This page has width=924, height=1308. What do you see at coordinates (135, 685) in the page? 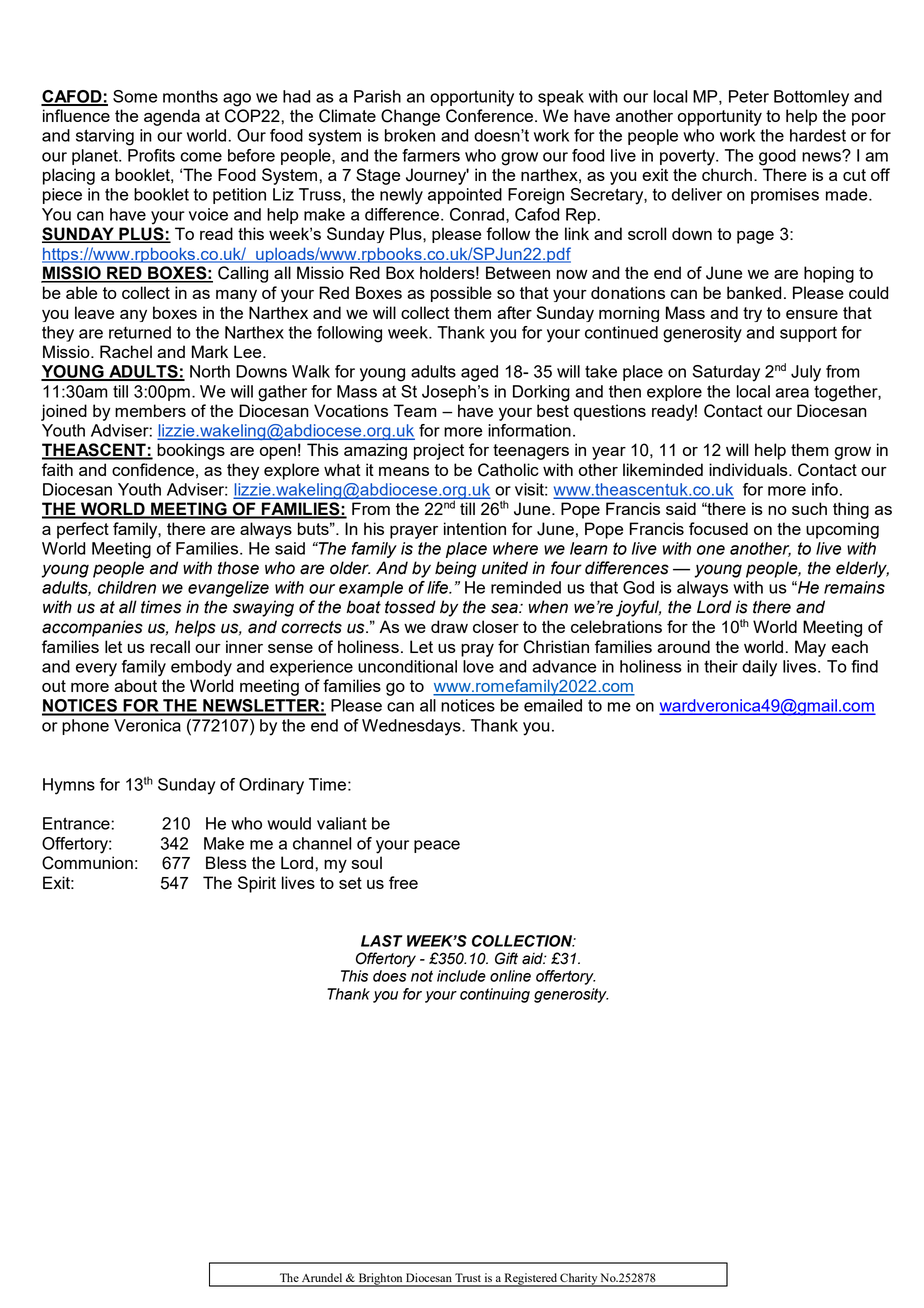
I see `about` at bounding box center [135, 685].
